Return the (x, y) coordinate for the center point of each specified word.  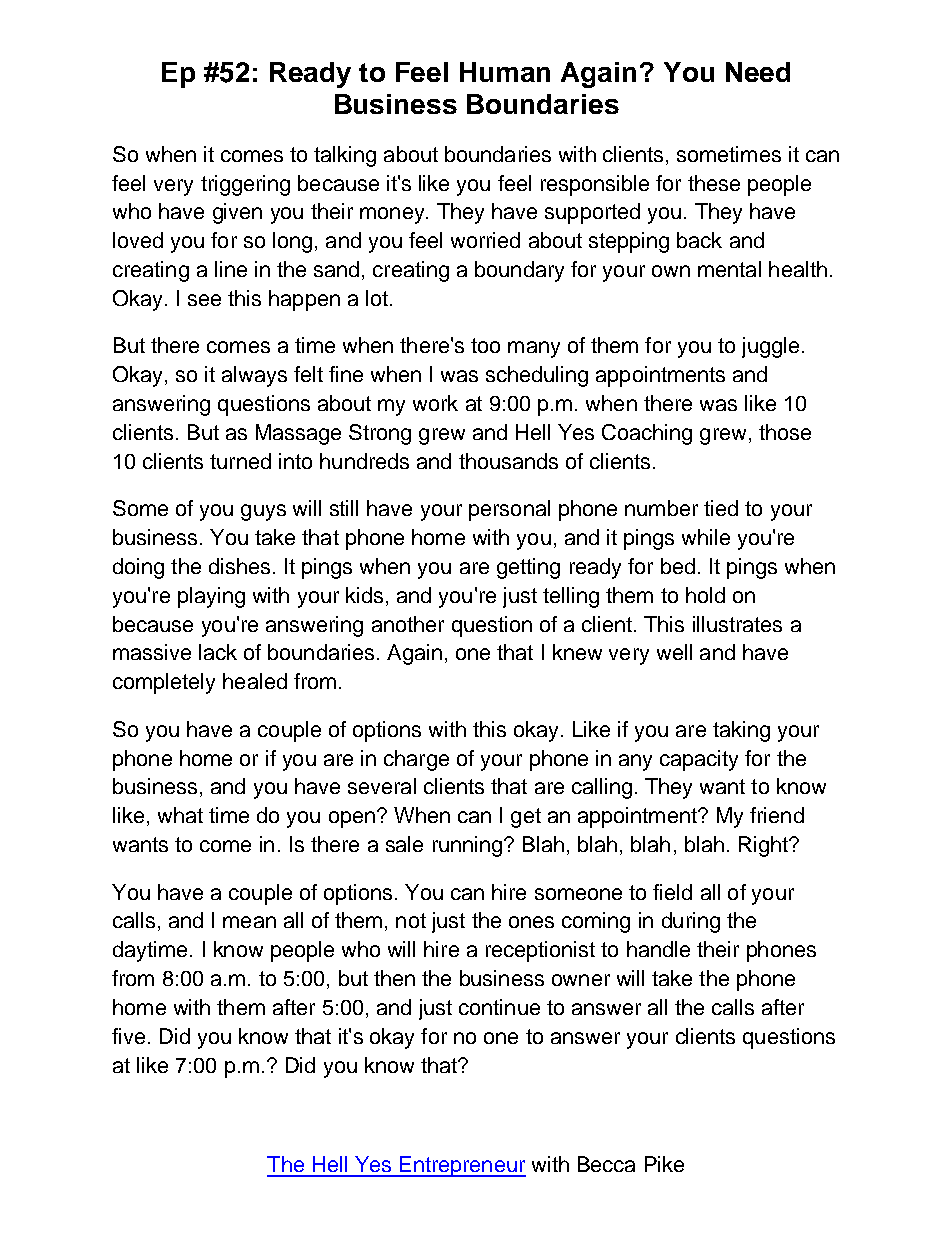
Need (758, 72)
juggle (770, 347)
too (485, 345)
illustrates (737, 624)
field (672, 892)
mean (249, 922)
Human (505, 72)
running (467, 846)
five (128, 1036)
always (254, 376)
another (408, 624)
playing (211, 597)
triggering (245, 185)
